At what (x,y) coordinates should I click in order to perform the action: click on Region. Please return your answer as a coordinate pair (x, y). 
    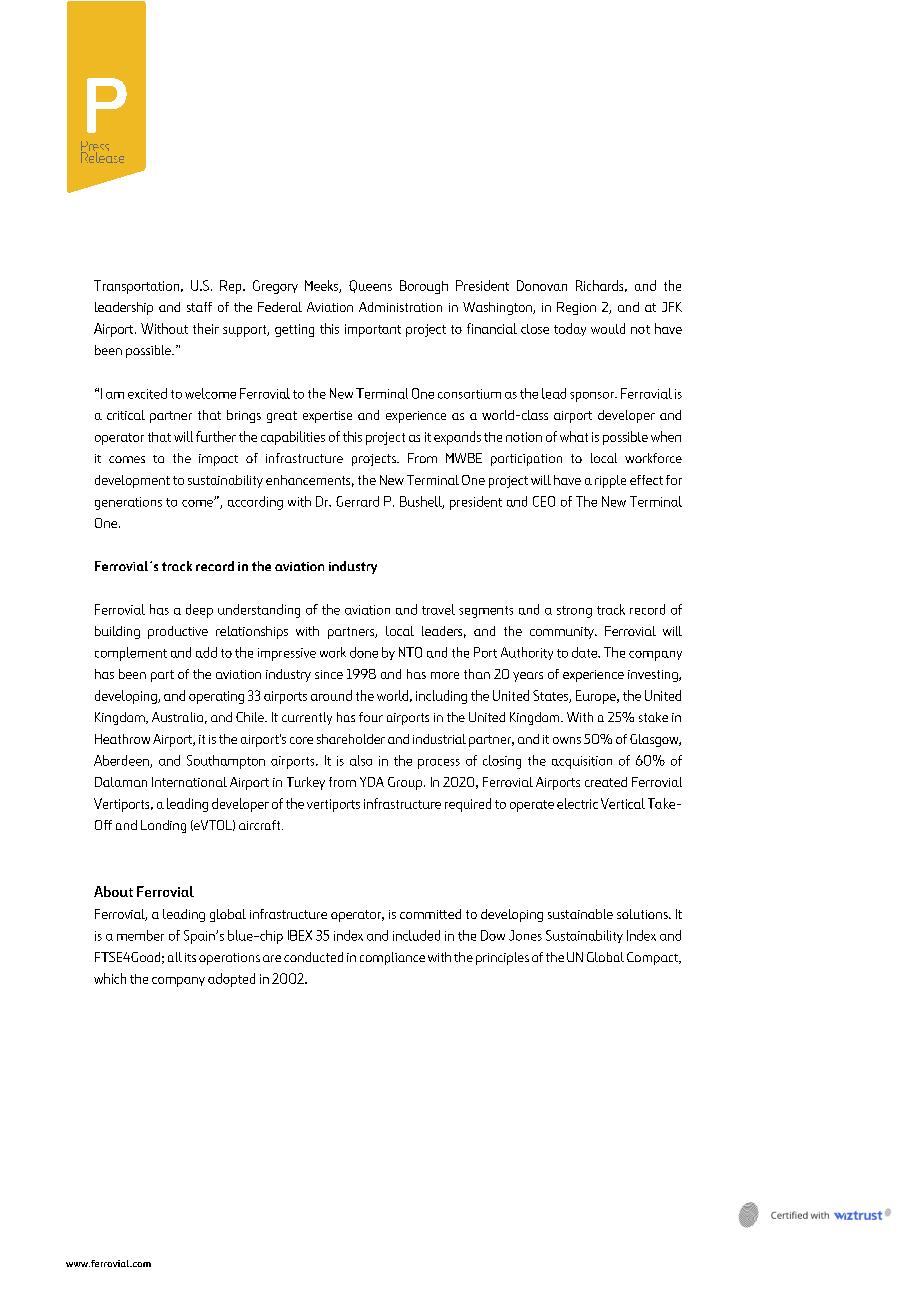
    Looking at the image, I should click on (576, 308).
